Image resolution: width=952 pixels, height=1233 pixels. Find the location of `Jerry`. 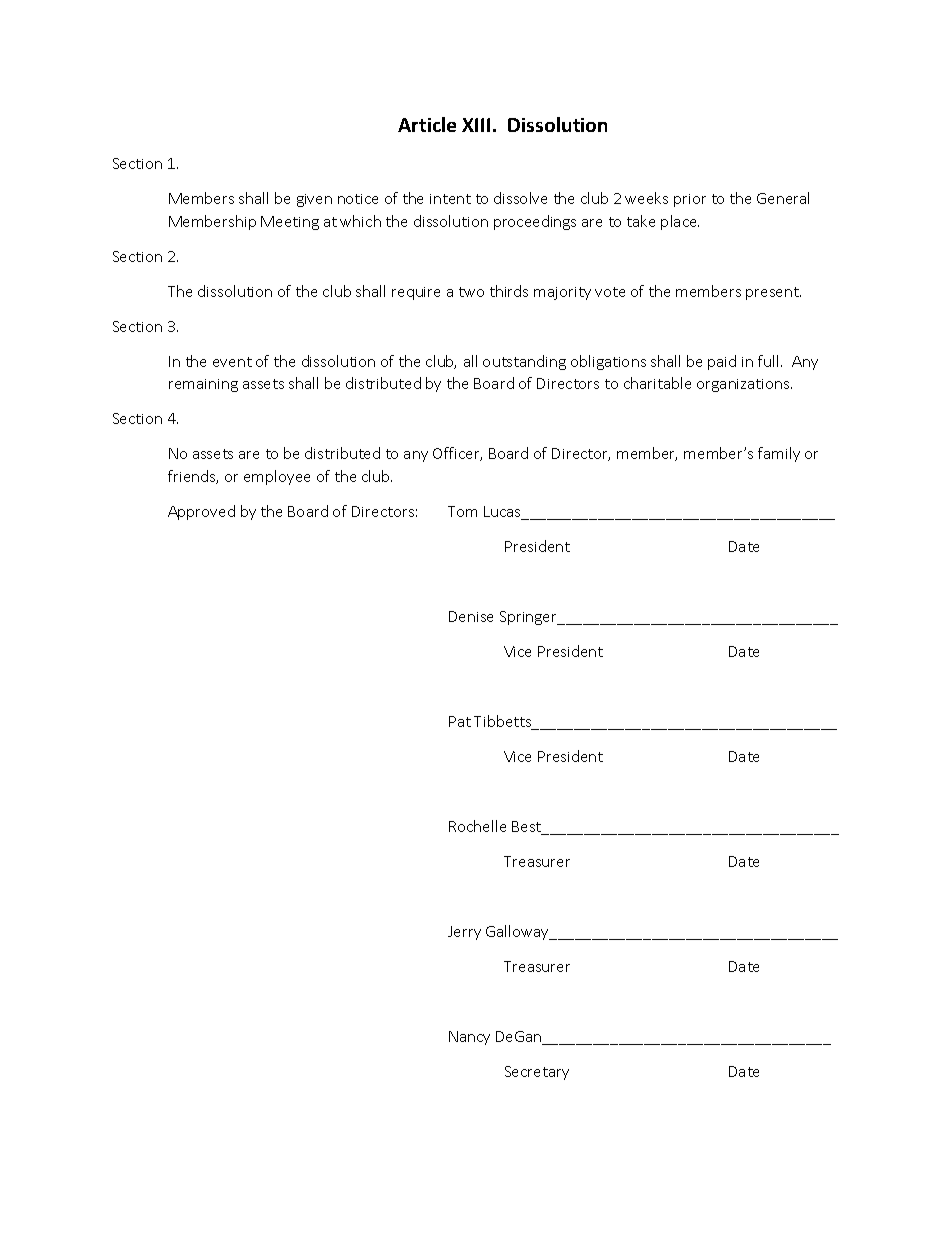

Jerry is located at coordinates (464, 933).
